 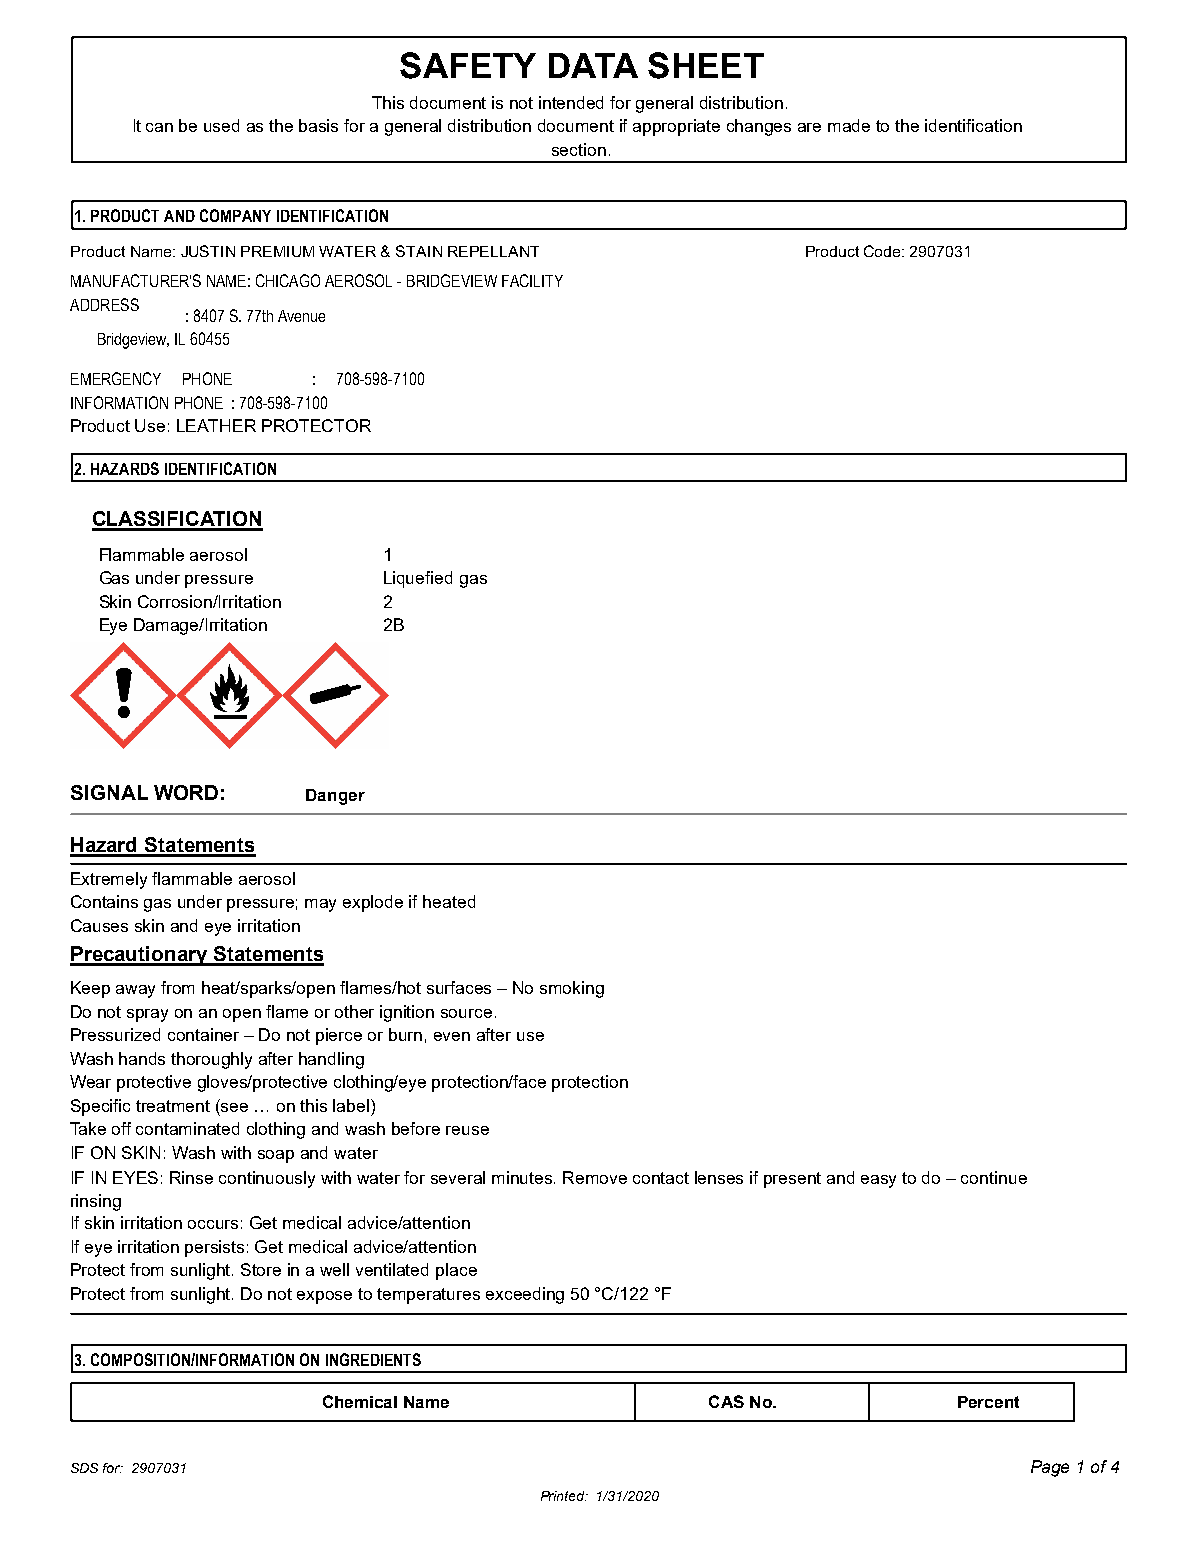 What do you see at coordinates (221, 125) in the screenshot?
I see `used` at bounding box center [221, 125].
